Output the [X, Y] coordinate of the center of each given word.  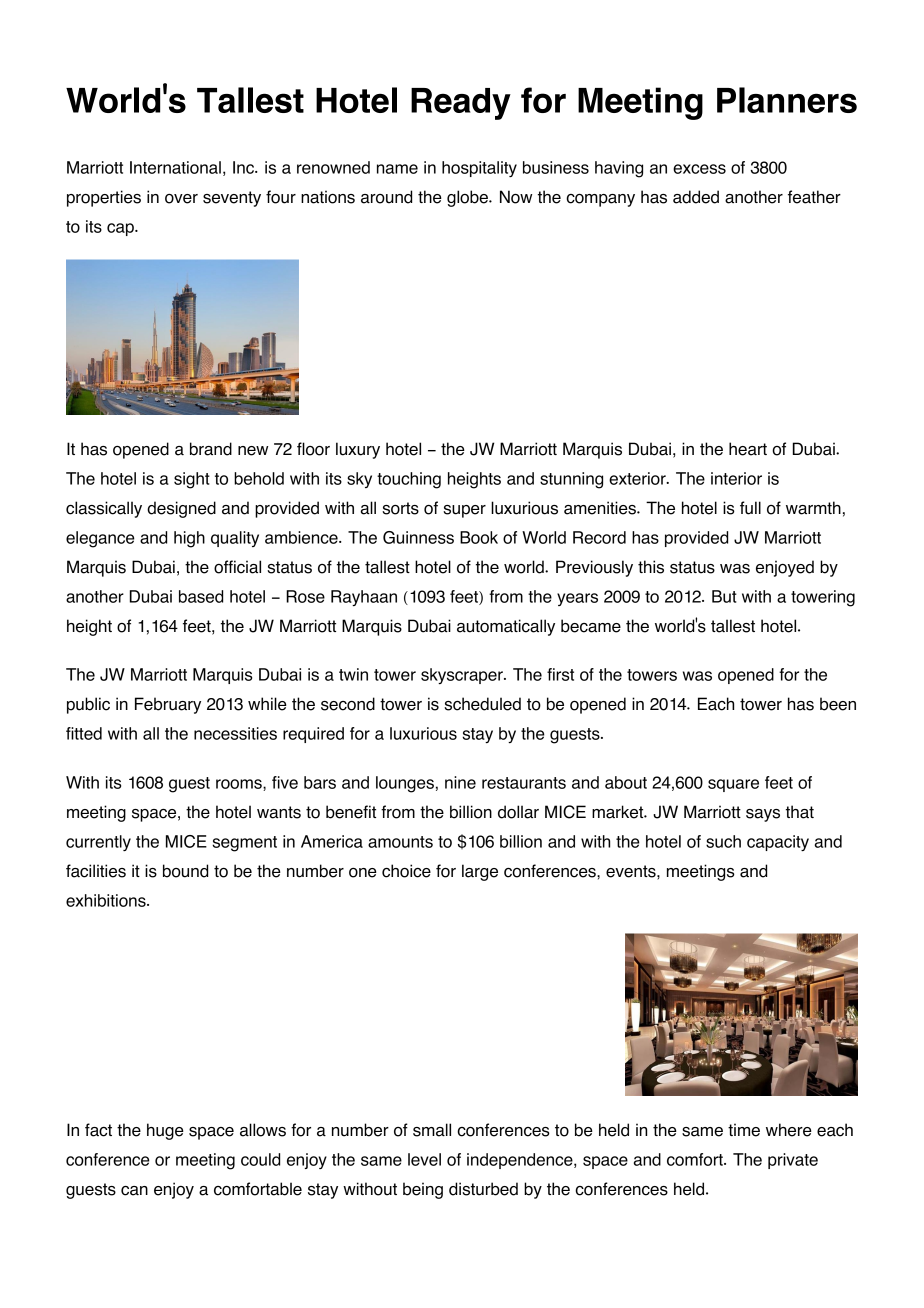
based [201, 596]
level [424, 1159]
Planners [787, 100]
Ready [461, 104]
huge [165, 1131]
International [175, 167]
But [724, 596]
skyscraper [463, 676]
